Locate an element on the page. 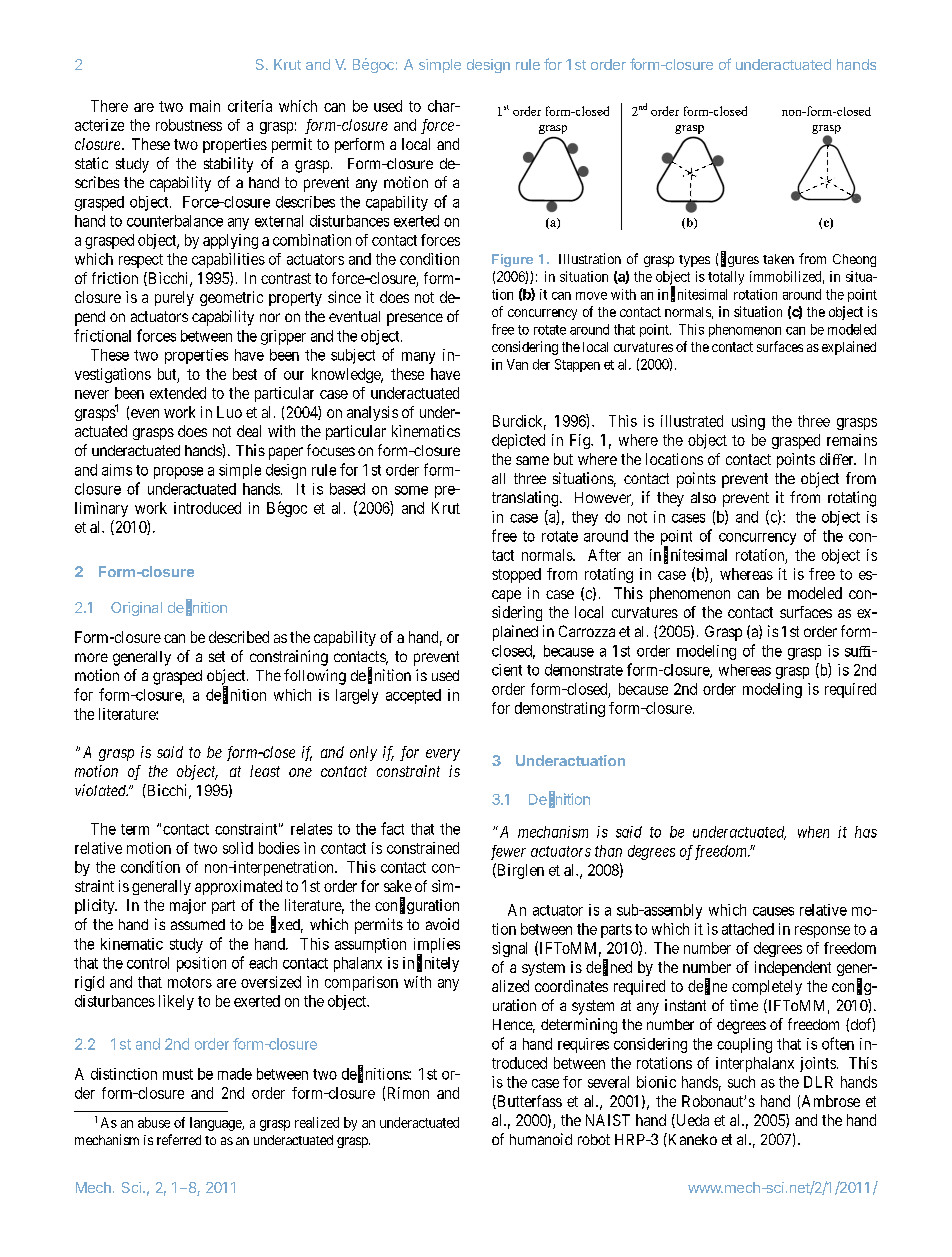  Original is located at coordinates (136, 609).
